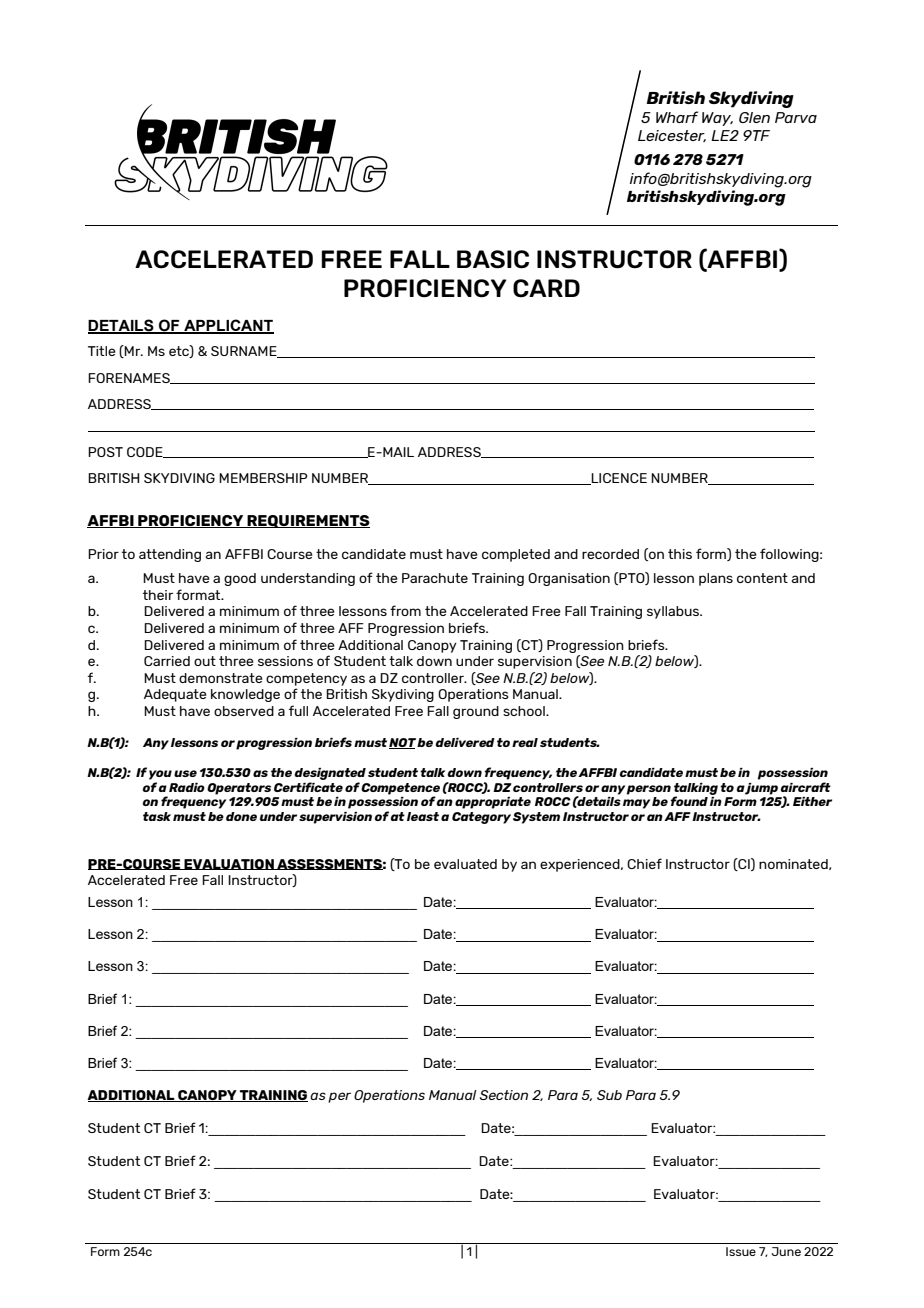 This image has height=1308, width=924. Describe the element at coordinates (229, 864) in the image. I see `EVALUATION` at that location.
